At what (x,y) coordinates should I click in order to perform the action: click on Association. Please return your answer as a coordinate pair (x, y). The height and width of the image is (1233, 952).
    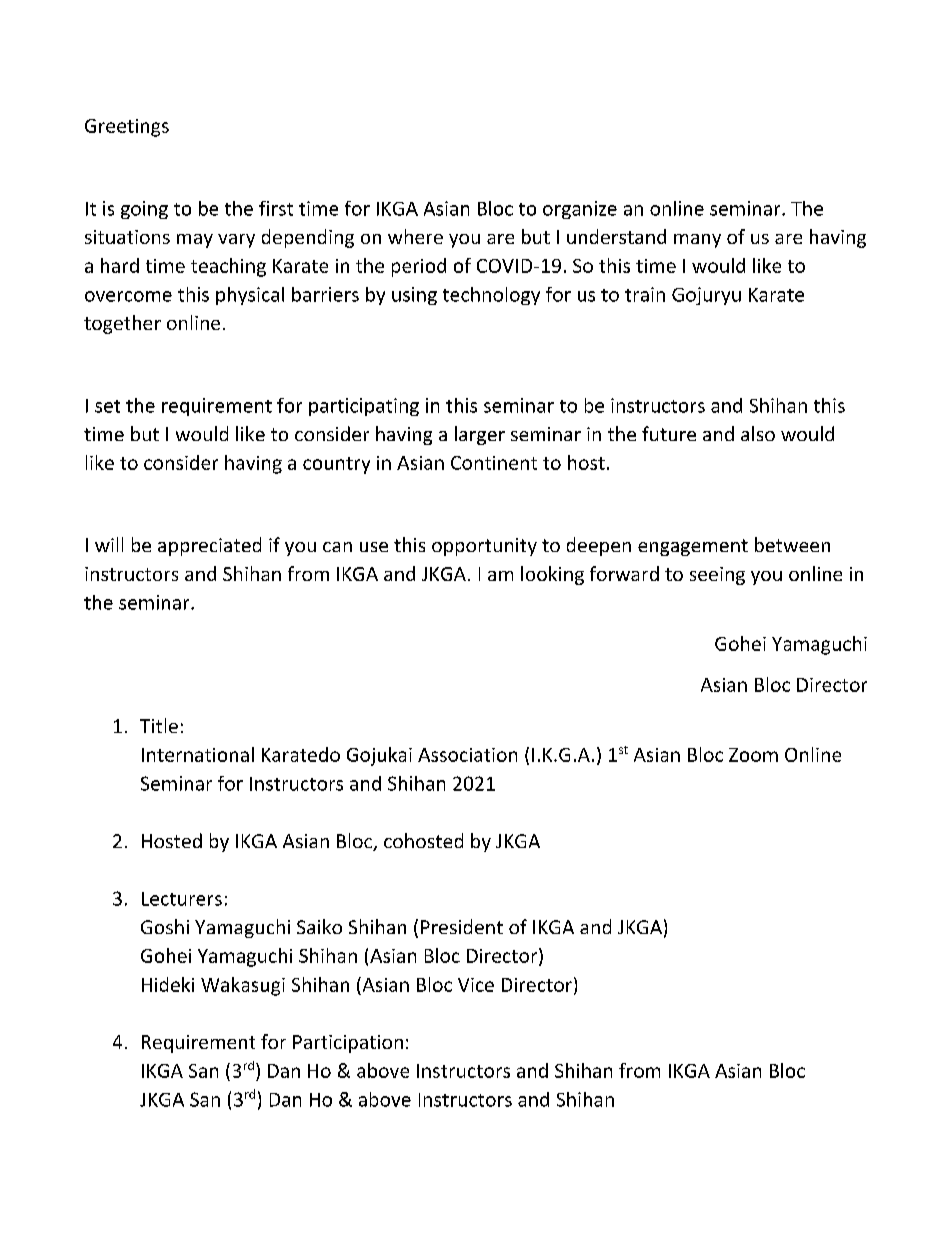
    Looking at the image, I should click on (467, 755).
